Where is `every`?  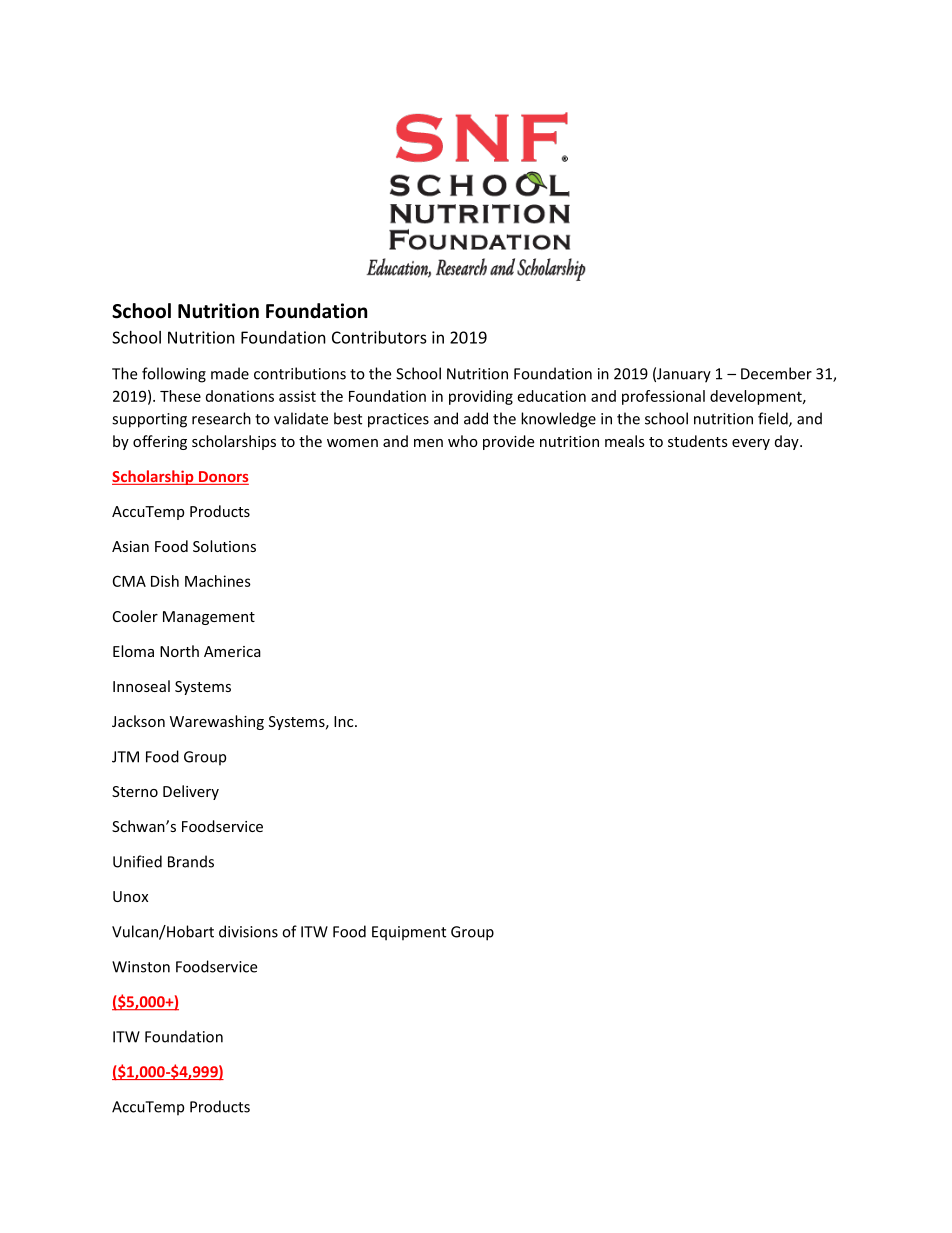 every is located at coordinates (751, 444).
